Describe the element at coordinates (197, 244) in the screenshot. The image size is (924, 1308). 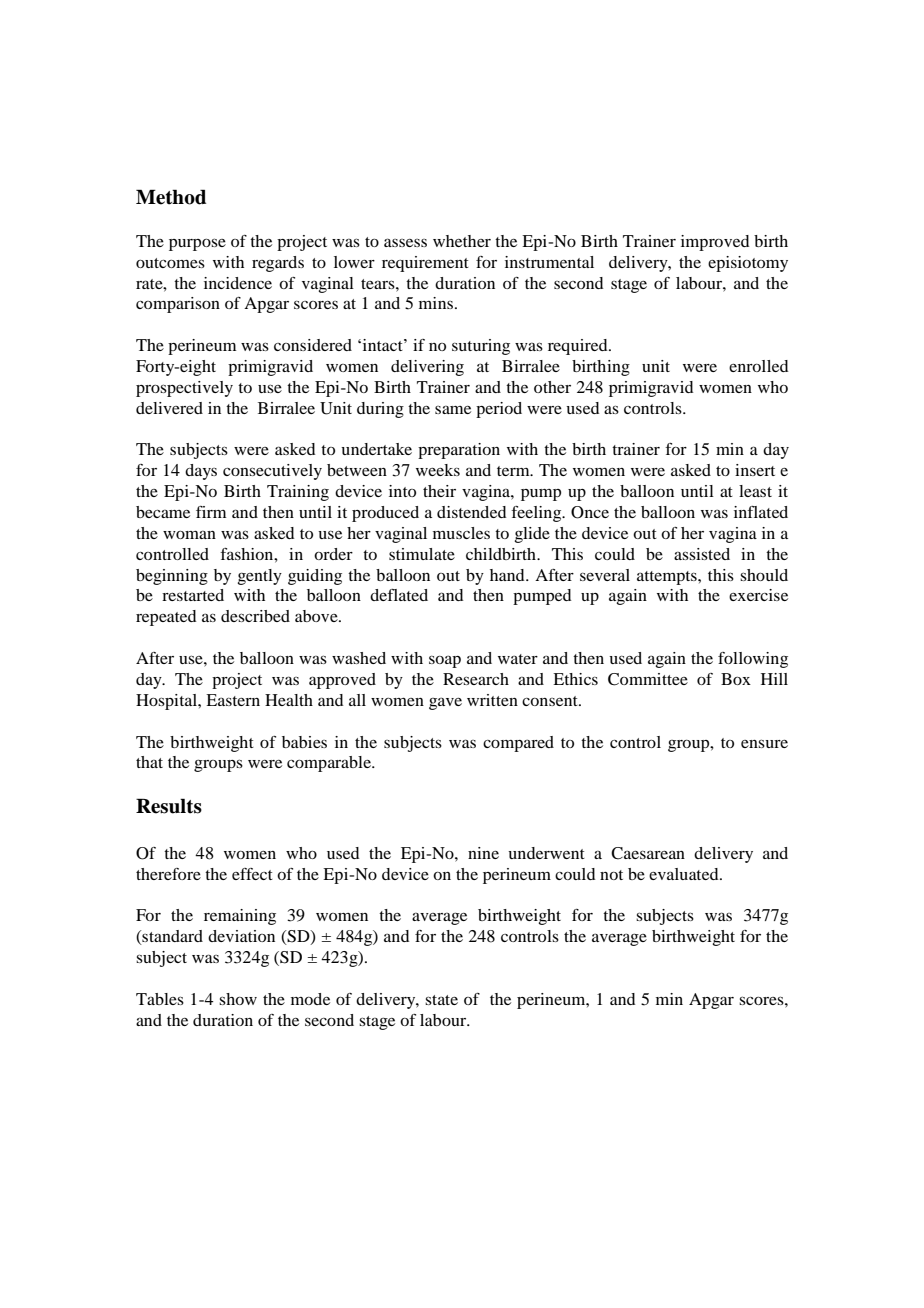
I see `purpose` at that location.
